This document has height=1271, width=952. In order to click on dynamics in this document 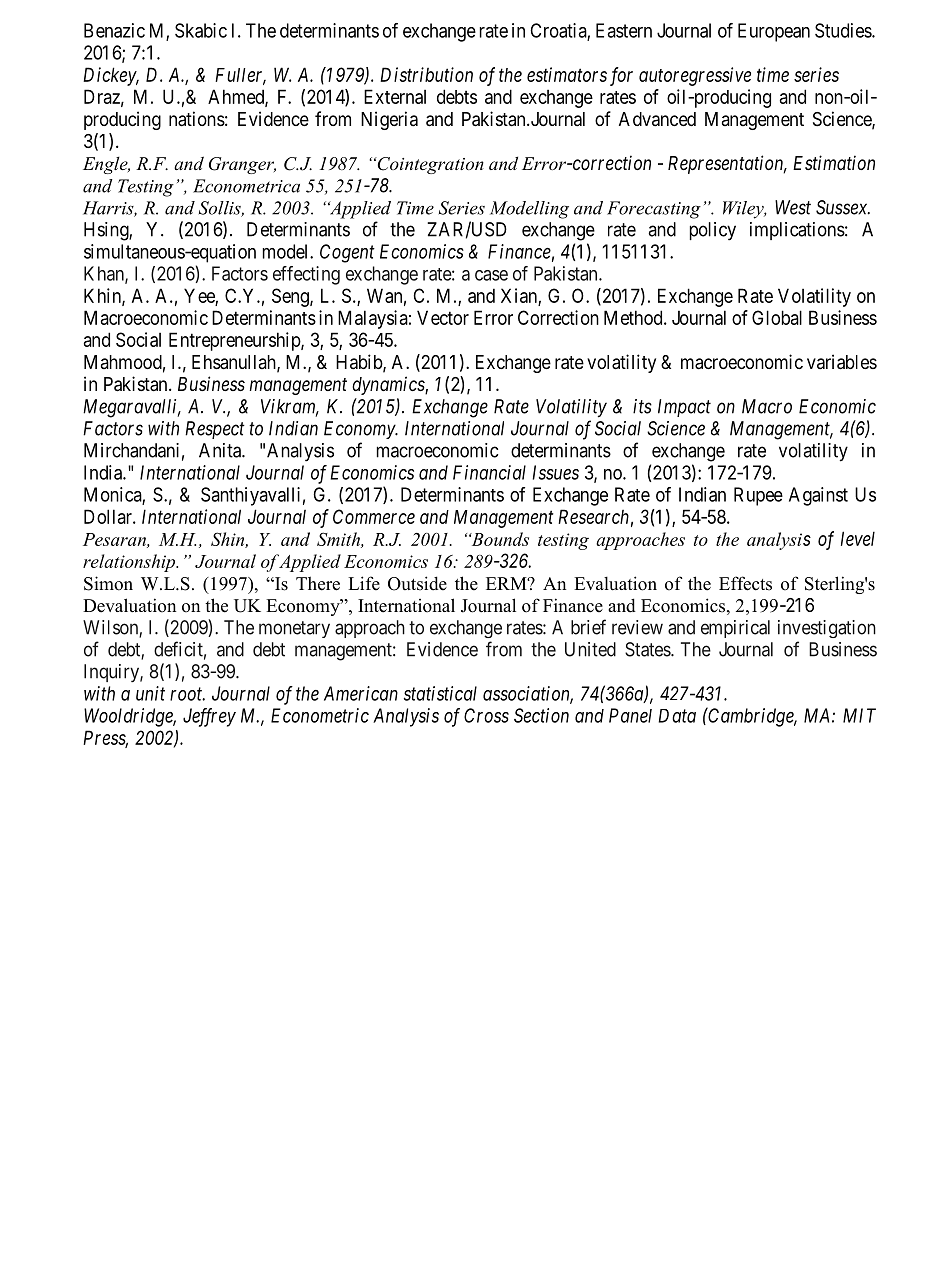, I will do `click(389, 385)`.
